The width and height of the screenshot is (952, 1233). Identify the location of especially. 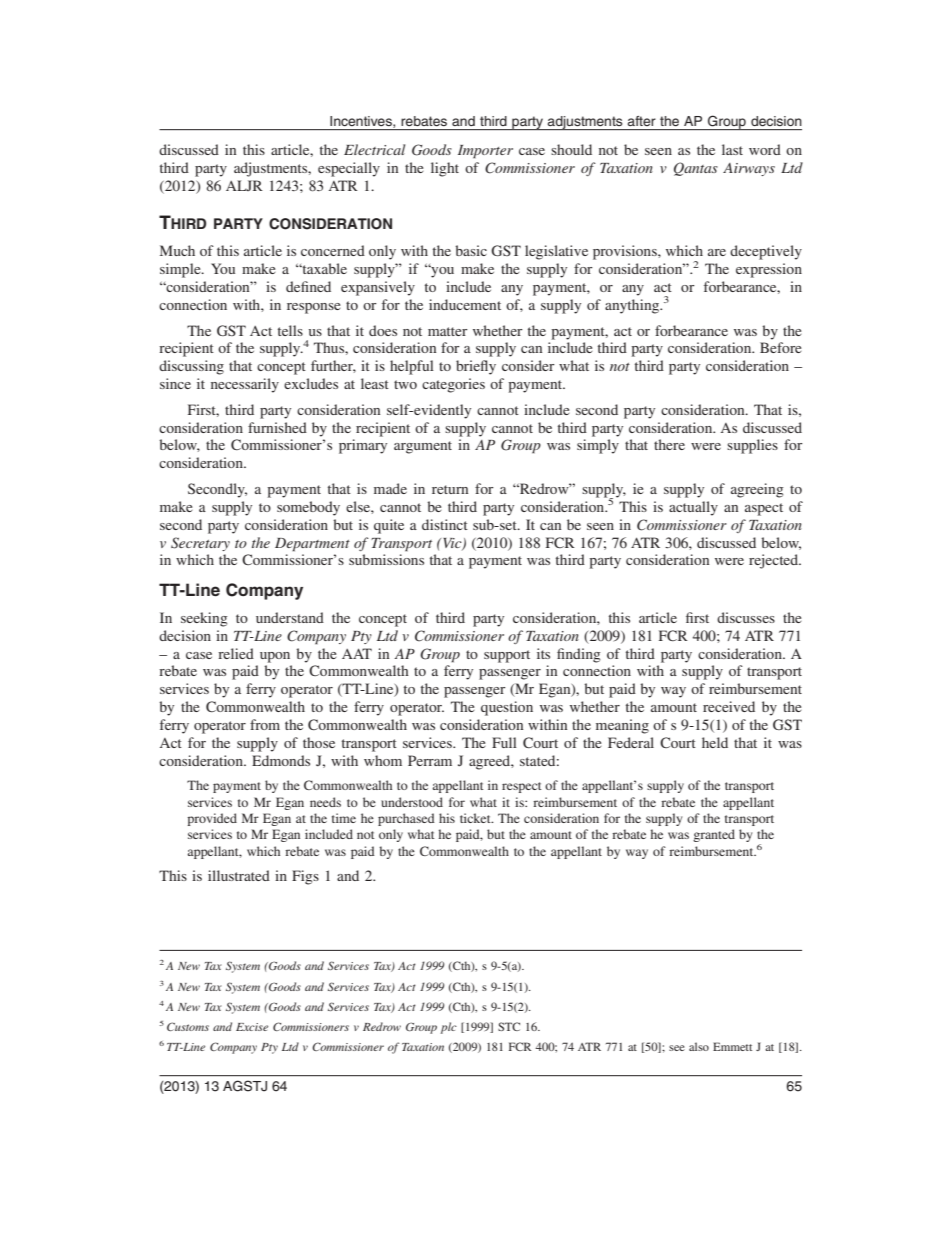
(349, 169).
